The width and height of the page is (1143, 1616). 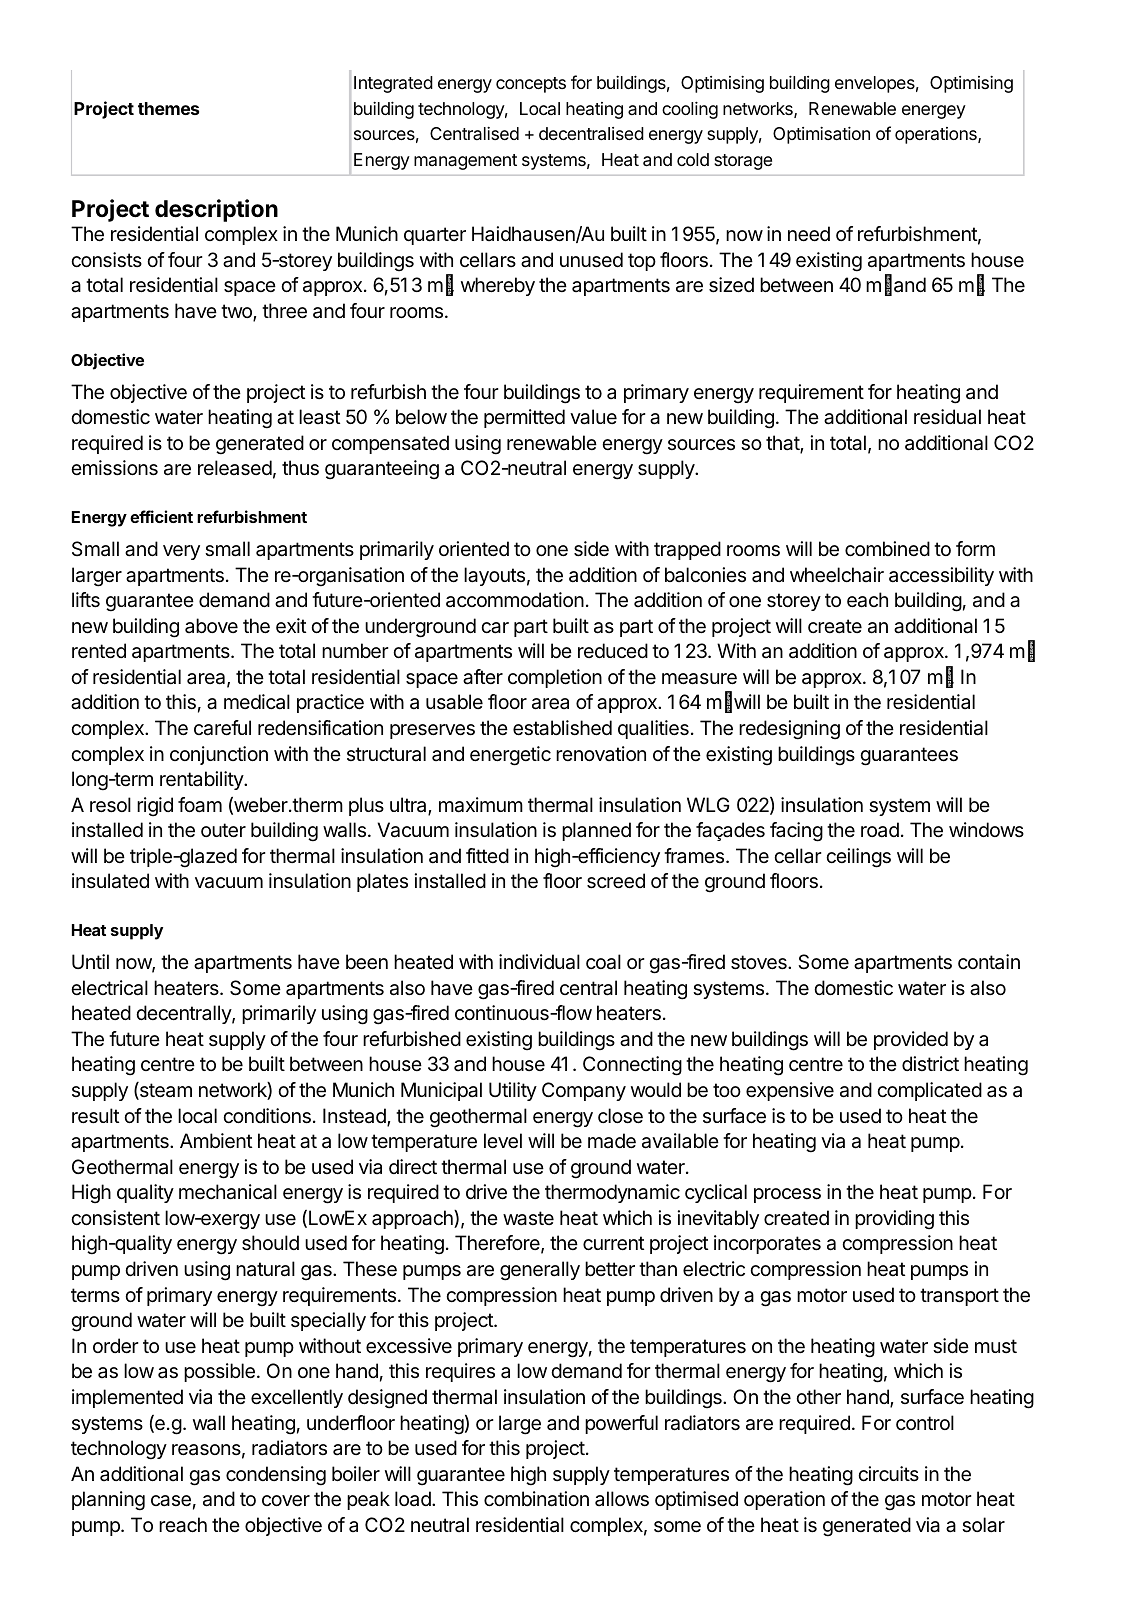 What do you see at coordinates (235, 468) in the page?
I see `released` at bounding box center [235, 468].
